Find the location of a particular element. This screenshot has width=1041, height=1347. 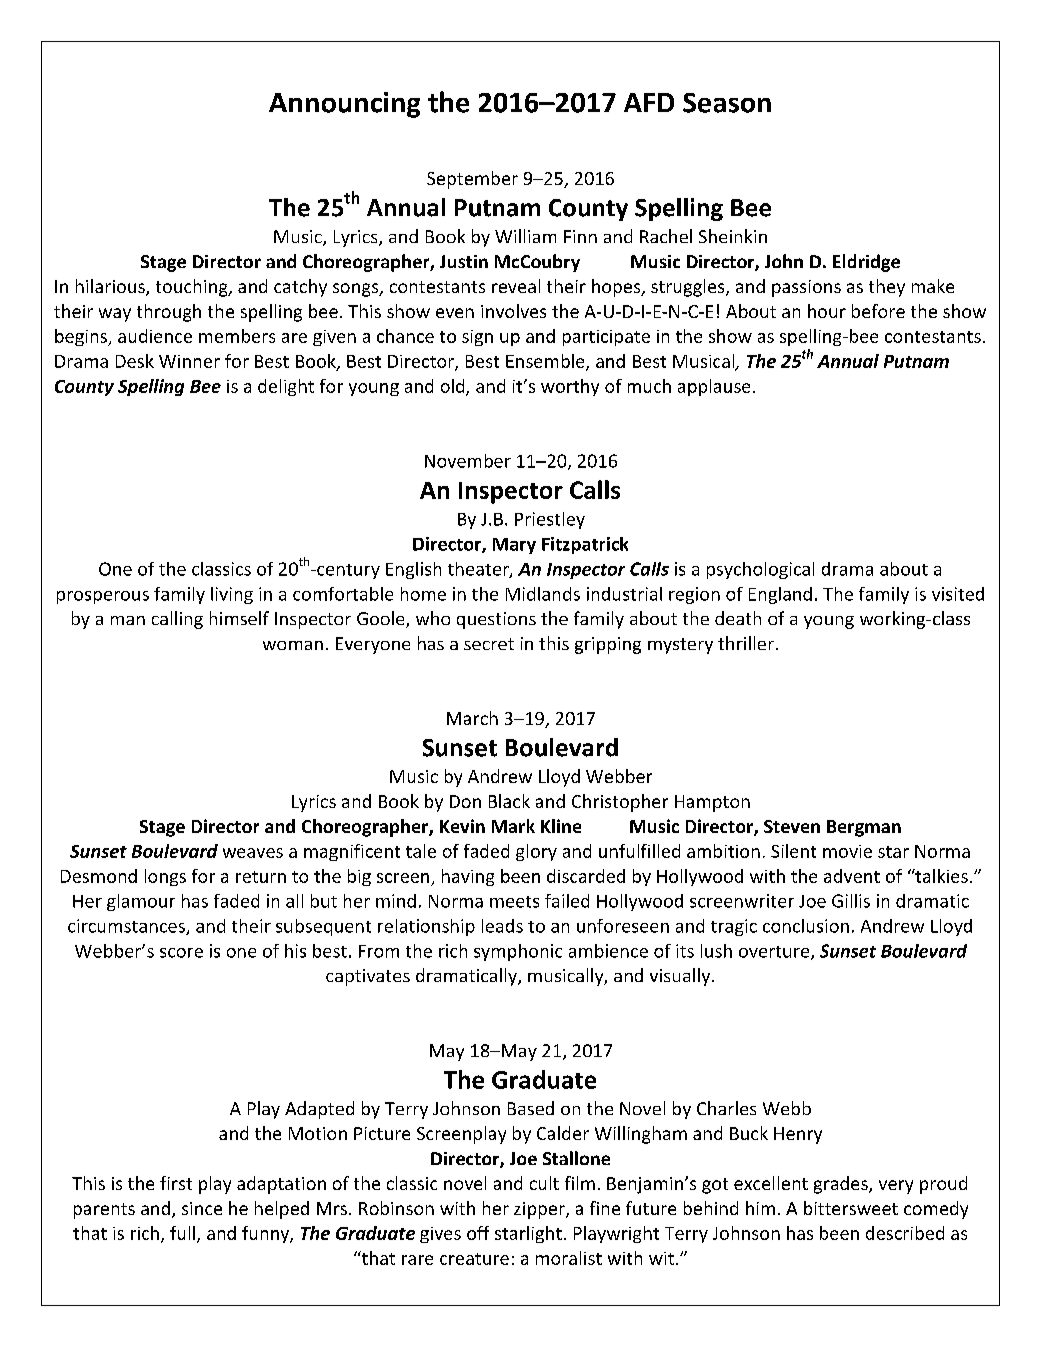

living is located at coordinates (232, 595).
